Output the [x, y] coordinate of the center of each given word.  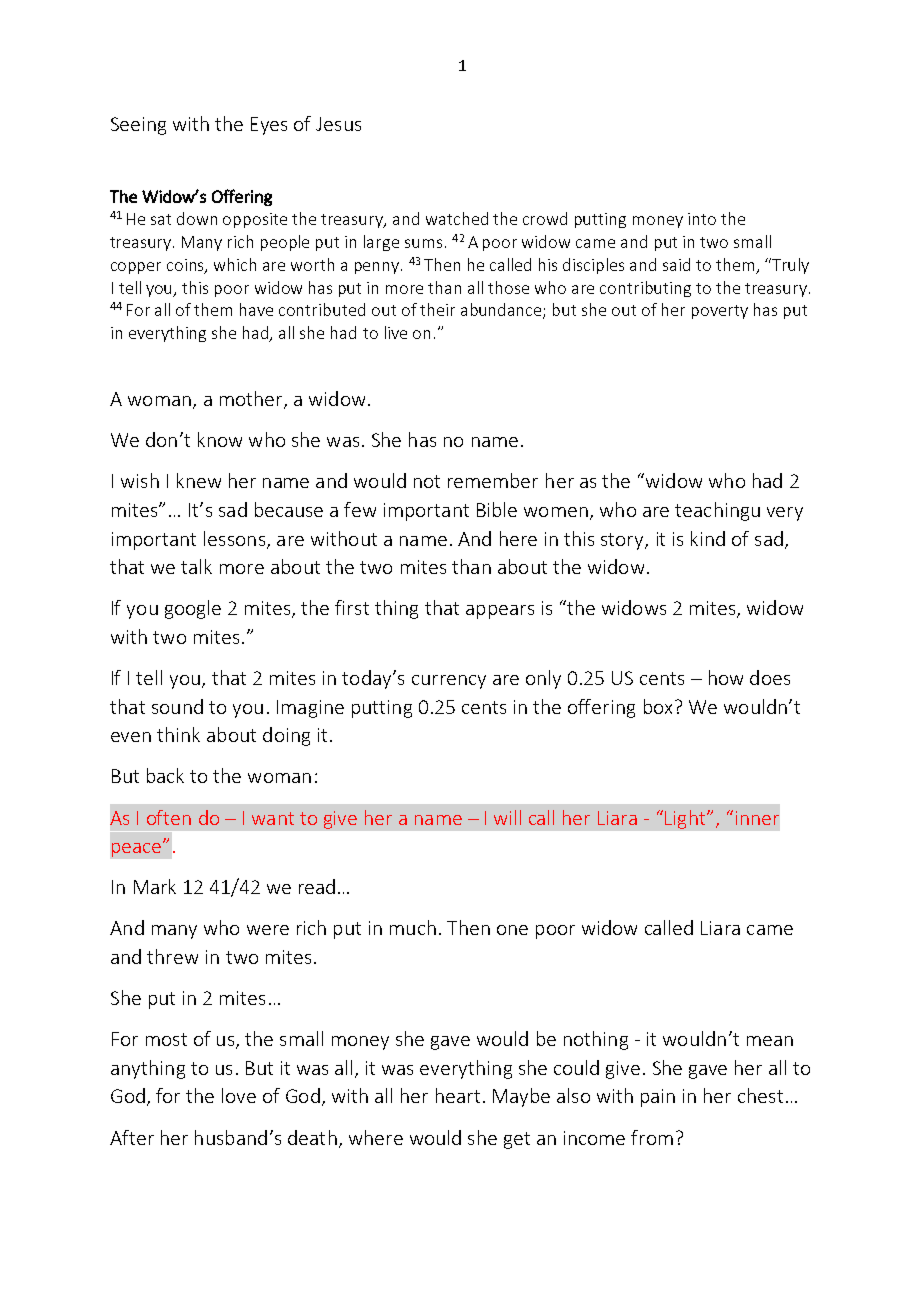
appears [500, 612]
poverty [720, 312]
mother [252, 400]
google [193, 609]
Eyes [269, 126]
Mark [155, 886]
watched [457, 218]
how [726, 677]
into [702, 219]
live [396, 332]
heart [458, 1095]
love [239, 1095]
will [507, 817]
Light [686, 819]
